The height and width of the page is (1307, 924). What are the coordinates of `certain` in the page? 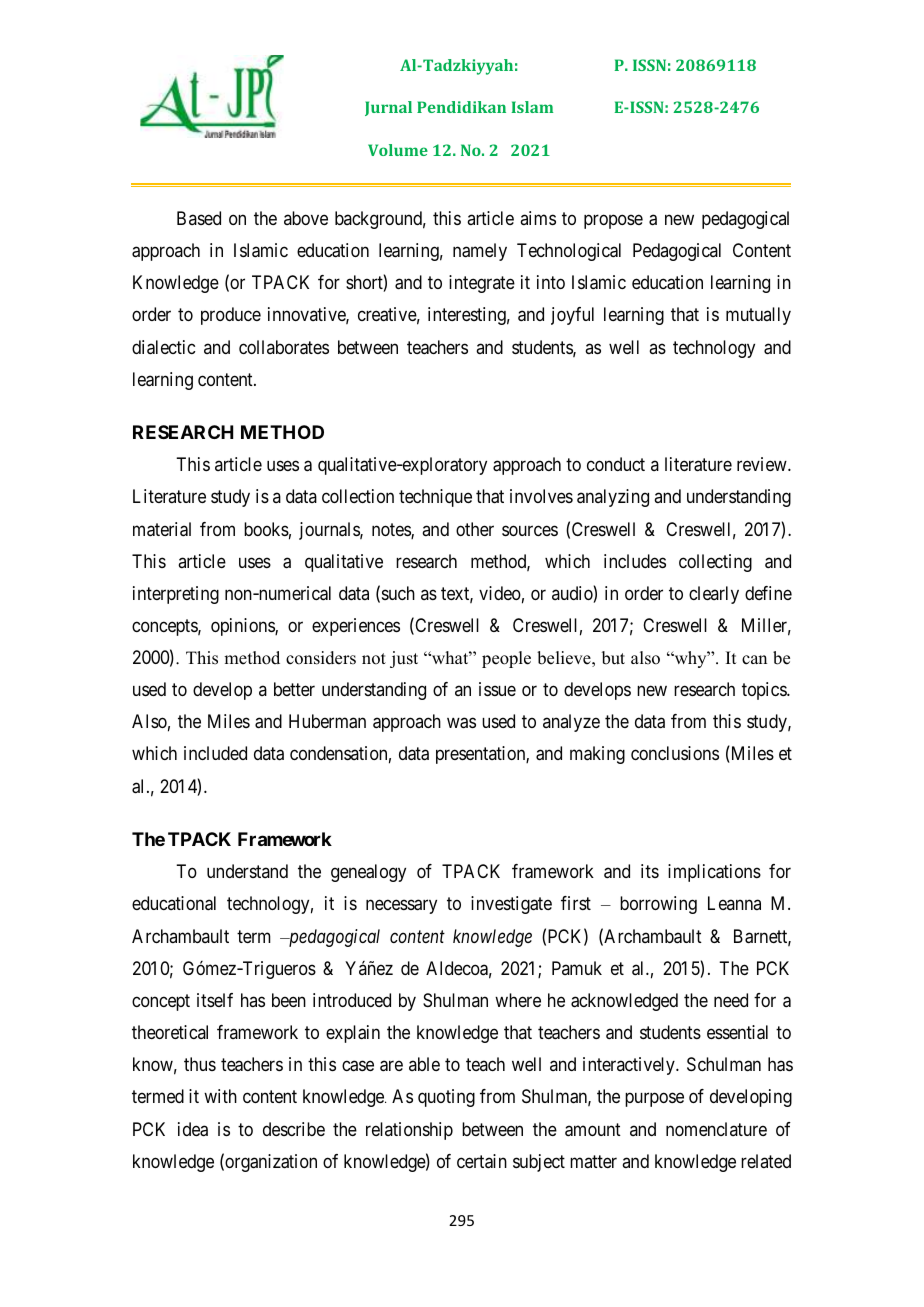 It's located at (482, 1161).
